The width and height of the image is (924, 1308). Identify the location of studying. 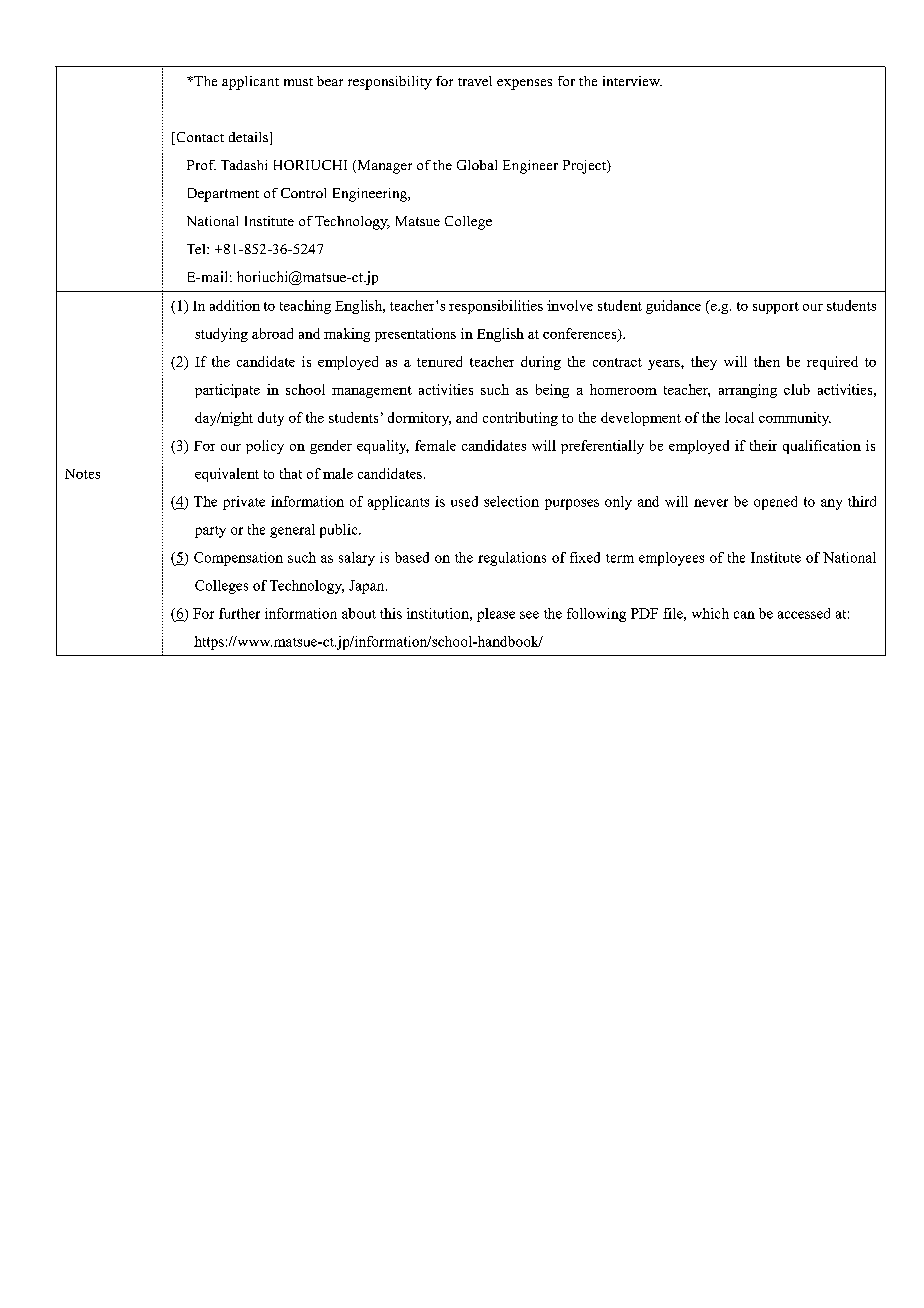
(221, 335).
